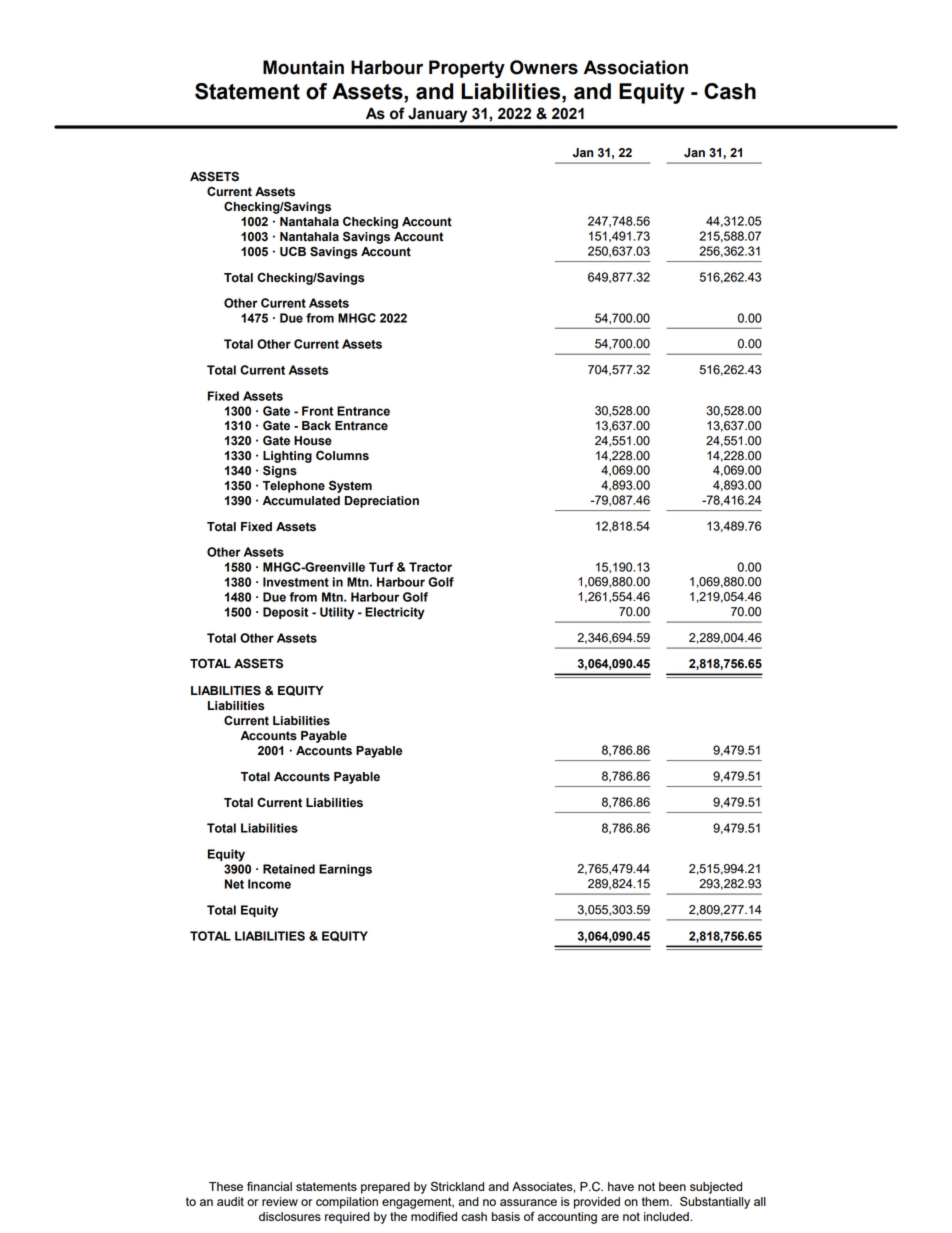 This image has height=1233, width=952. I want to click on financial, so click(269, 1186).
